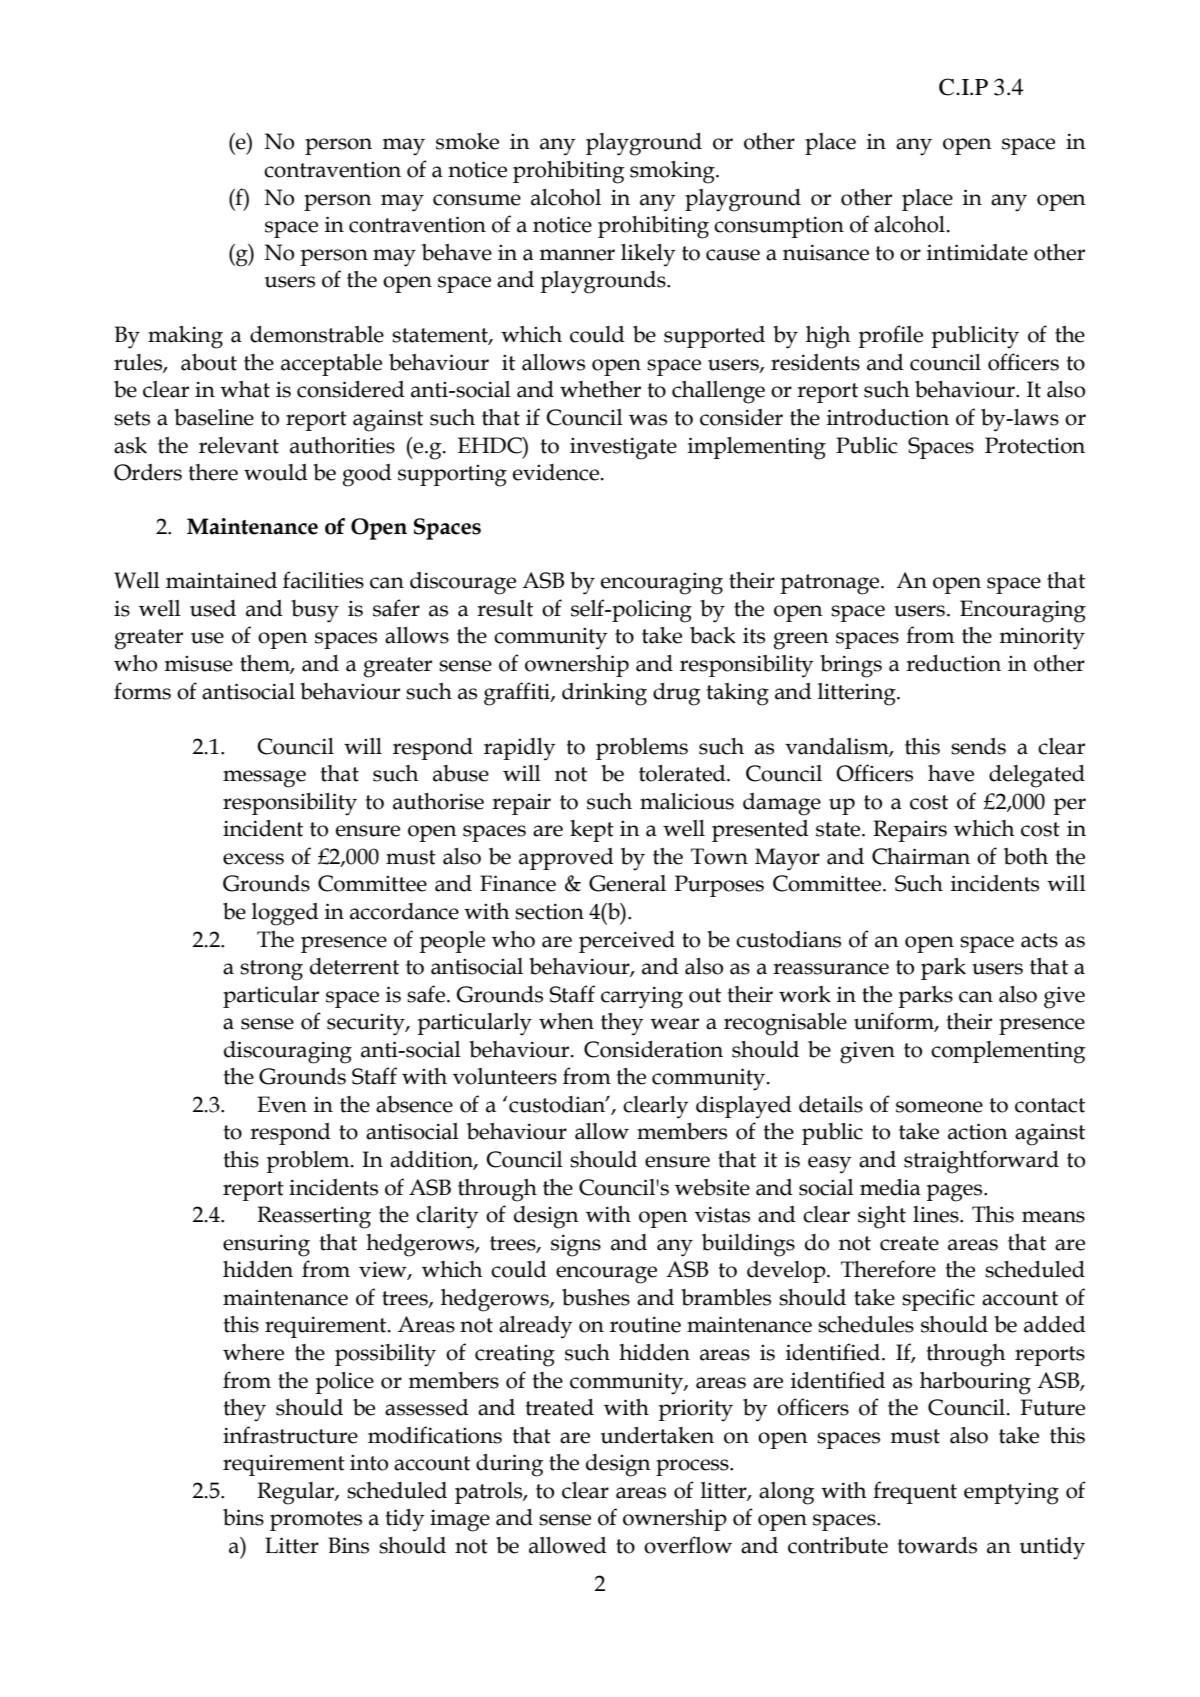 Image resolution: width=1200 pixels, height=1697 pixels. Describe the element at coordinates (955, 1193) in the screenshot. I see `pages` at that location.
